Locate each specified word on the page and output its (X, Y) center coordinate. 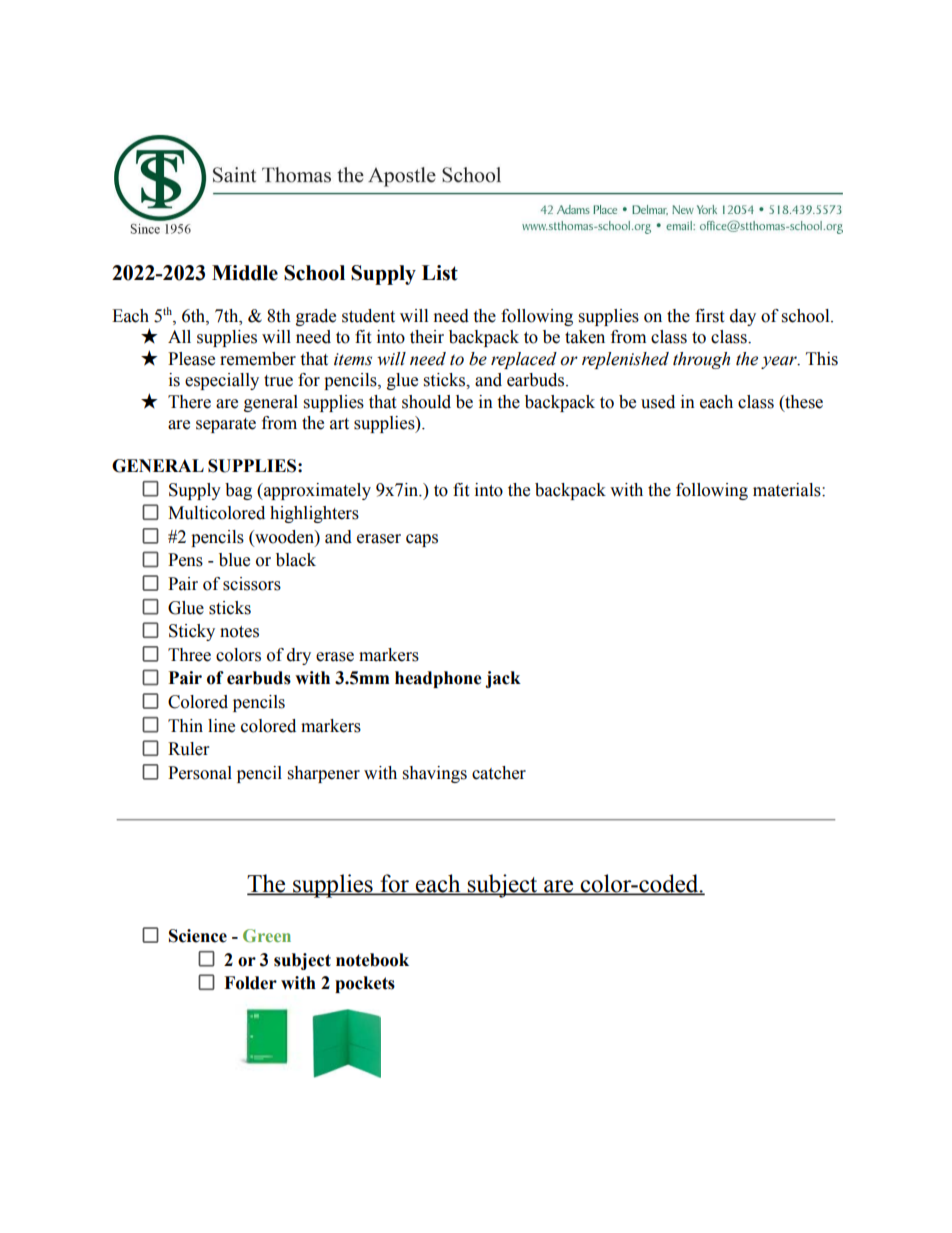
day (743, 317)
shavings (435, 774)
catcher (499, 773)
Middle (245, 273)
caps (422, 540)
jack (503, 679)
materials (788, 490)
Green (267, 935)
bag (238, 491)
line (221, 726)
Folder (250, 983)
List (440, 273)
